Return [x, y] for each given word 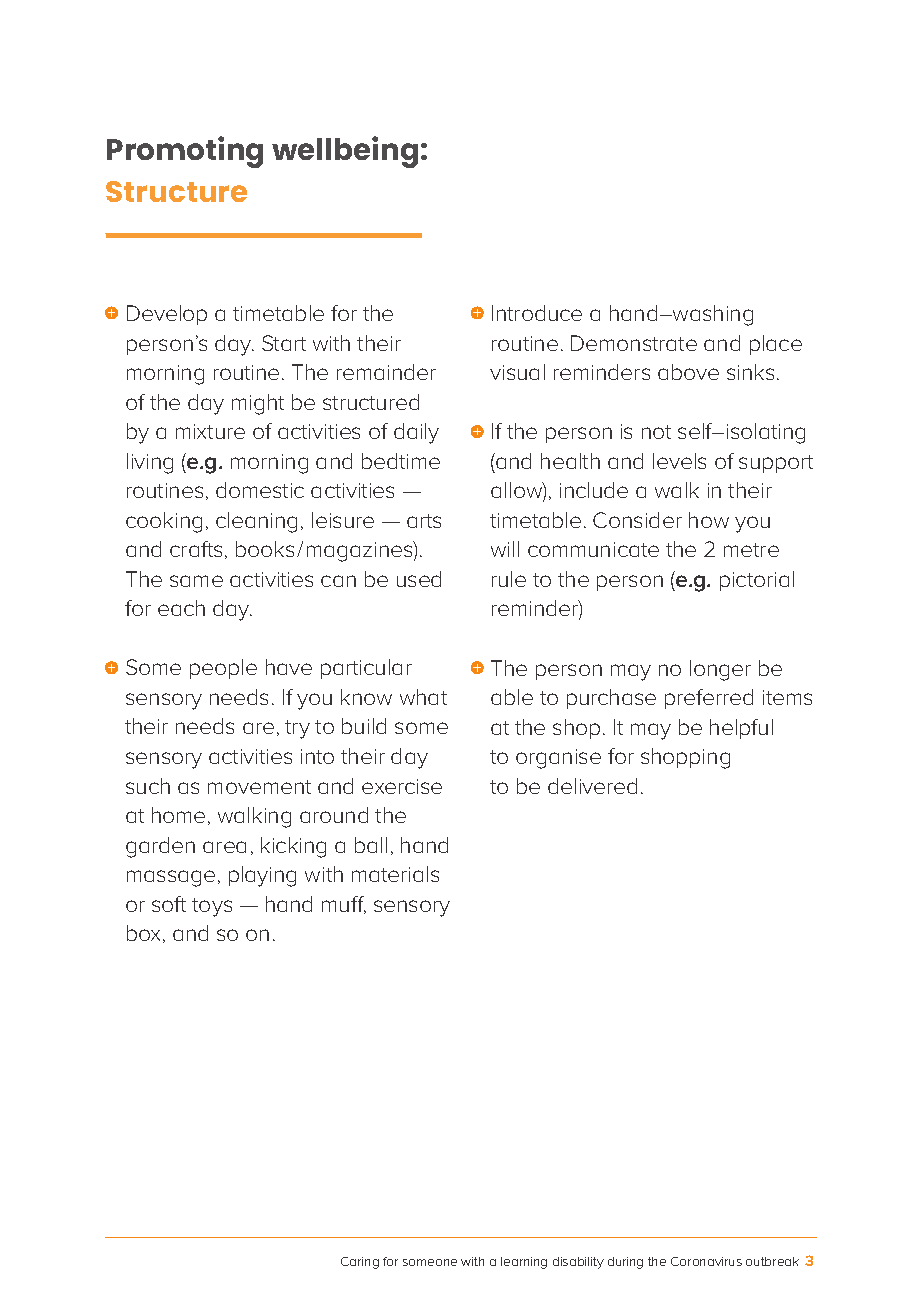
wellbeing [345, 152]
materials [395, 874]
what [423, 697]
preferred [709, 699]
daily [416, 433]
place [776, 345]
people [223, 669]
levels [679, 461]
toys [212, 907]
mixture [210, 431]
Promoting [185, 152]
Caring [360, 1263]
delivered [592, 786]
